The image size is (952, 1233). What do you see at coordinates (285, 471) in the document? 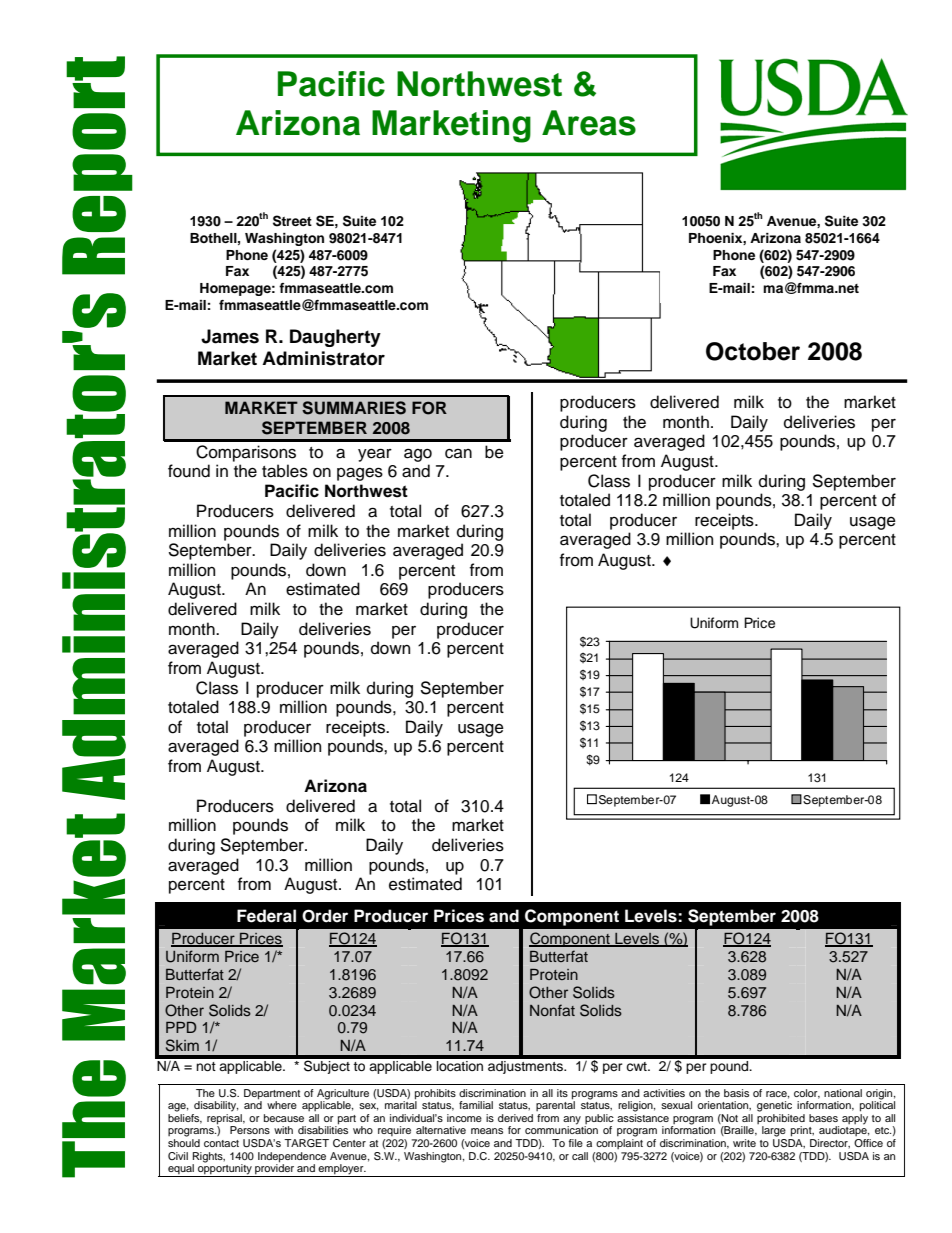
I see `tables` at bounding box center [285, 471].
